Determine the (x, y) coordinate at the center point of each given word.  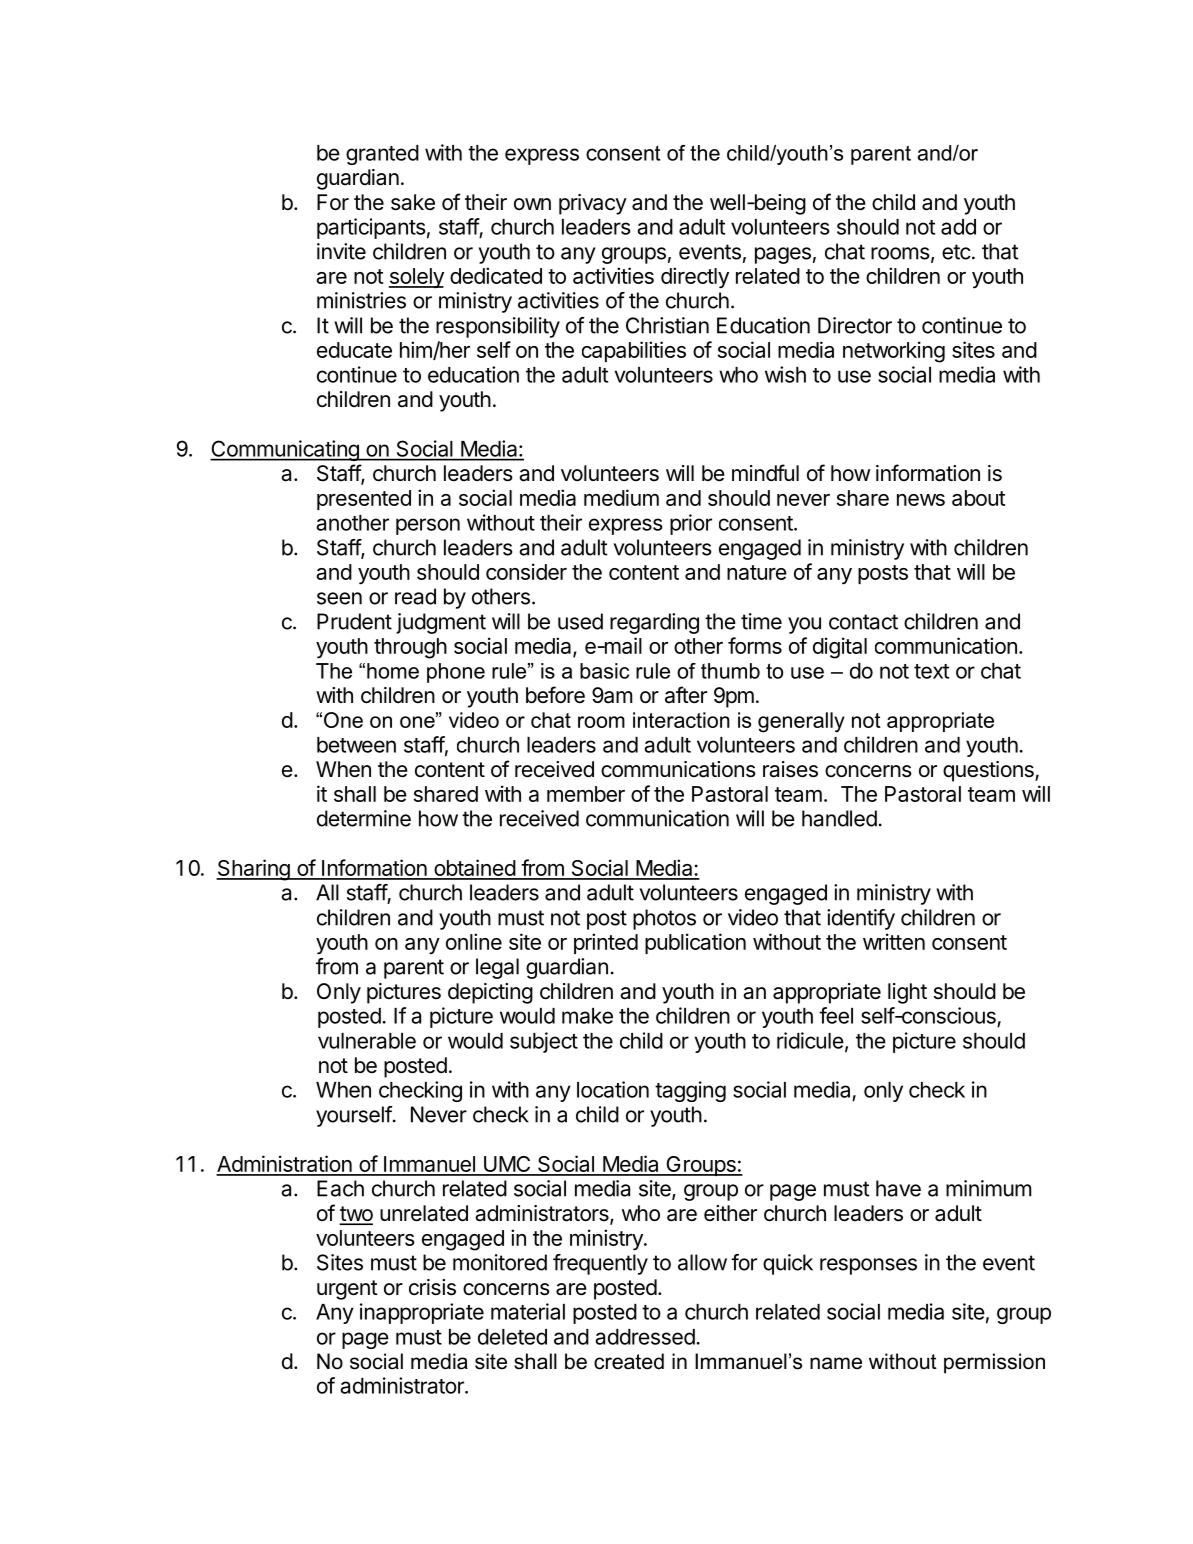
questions (989, 771)
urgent (347, 1290)
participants (371, 228)
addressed (645, 1337)
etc (956, 252)
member (586, 794)
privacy (593, 204)
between (356, 745)
